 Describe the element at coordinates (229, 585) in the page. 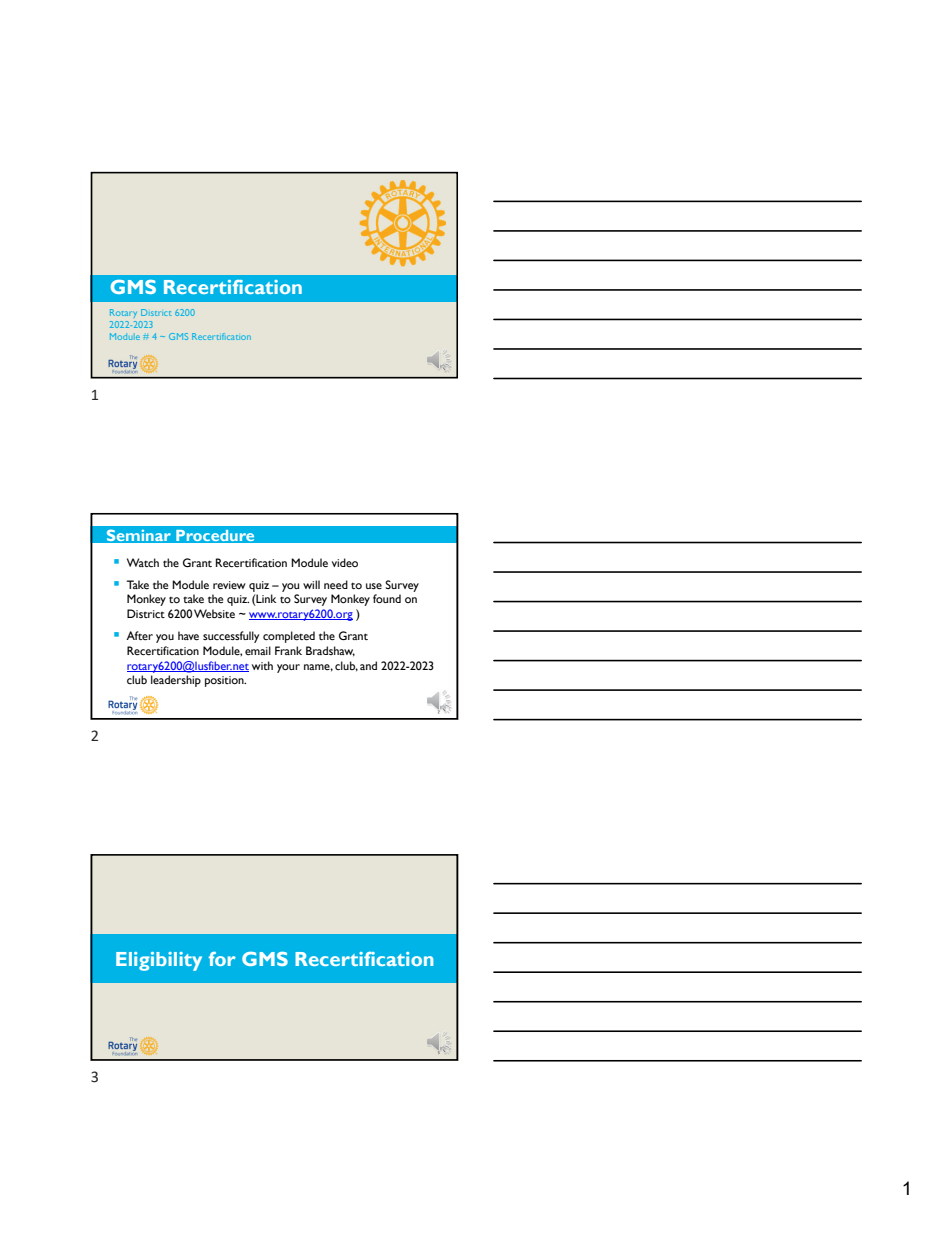

I see `review` at that location.
